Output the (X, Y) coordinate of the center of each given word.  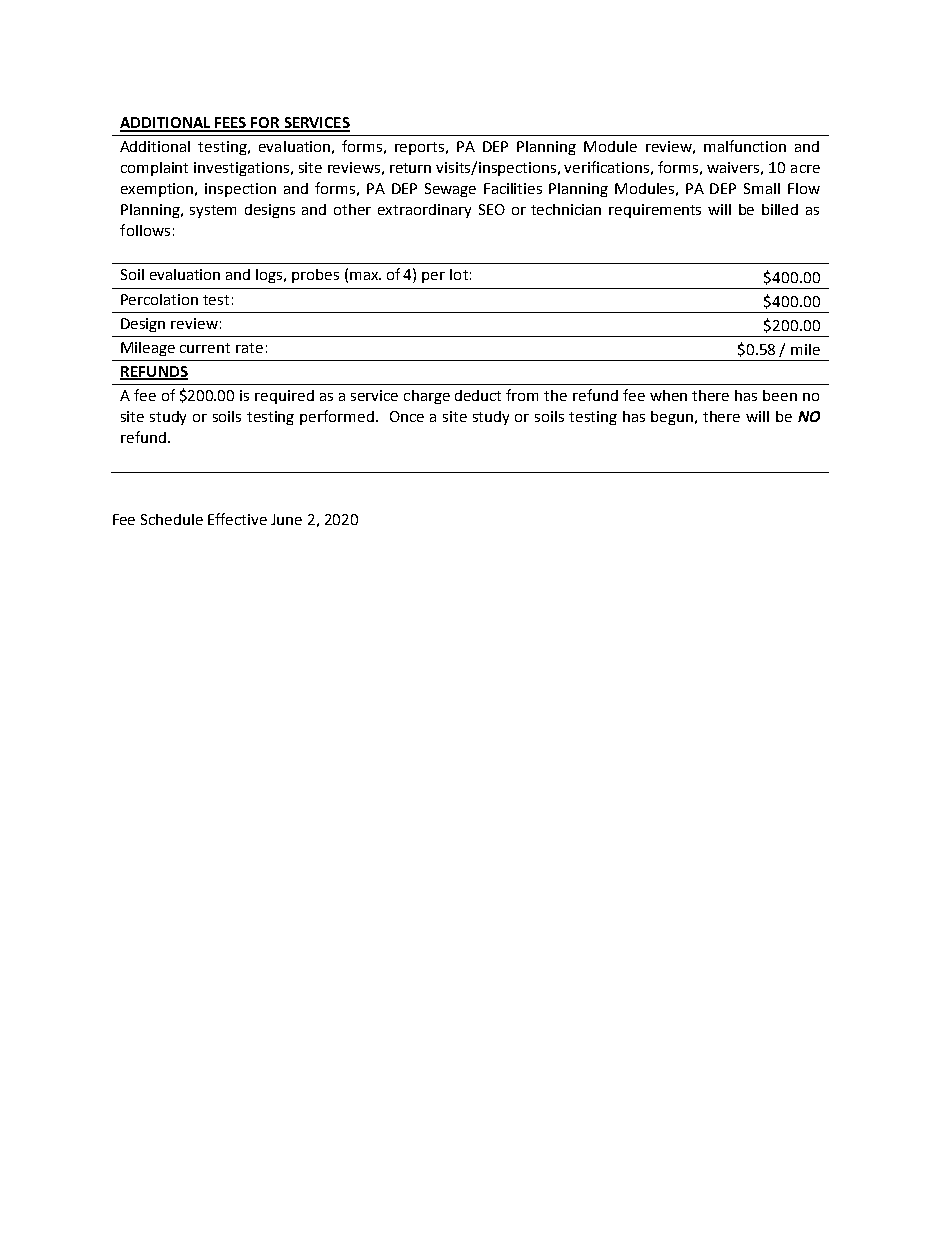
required (284, 397)
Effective (237, 519)
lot (459, 274)
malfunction (745, 146)
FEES (231, 124)
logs (271, 276)
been (780, 395)
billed (780, 209)
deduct (478, 395)
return (410, 168)
